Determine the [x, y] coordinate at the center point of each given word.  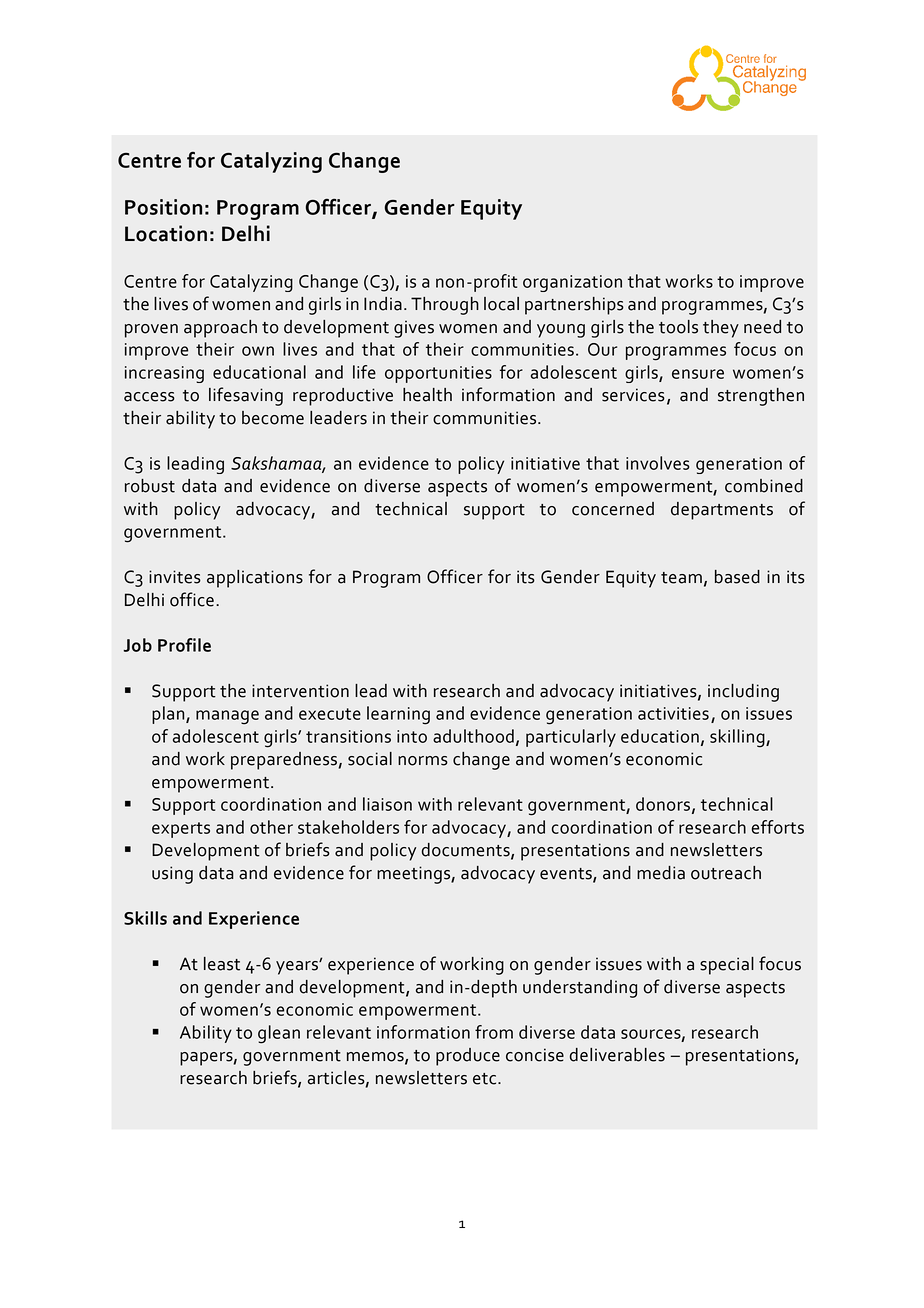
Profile [184, 645]
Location [166, 233]
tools [678, 327]
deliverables [617, 1055]
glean [279, 1034]
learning [398, 715]
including [743, 693]
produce [468, 1057]
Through [445, 306]
